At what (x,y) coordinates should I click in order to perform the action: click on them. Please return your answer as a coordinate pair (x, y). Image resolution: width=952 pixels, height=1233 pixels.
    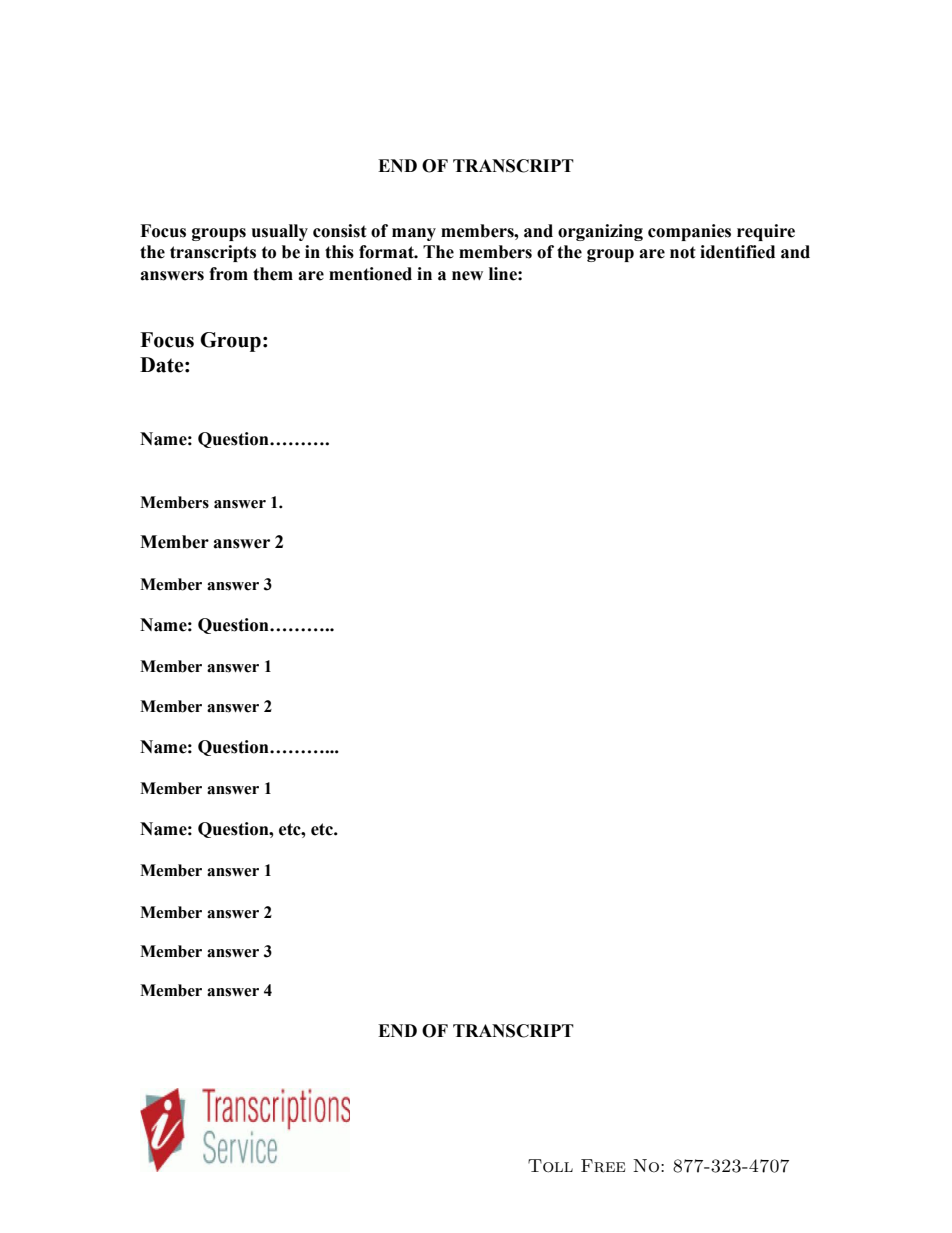
    Looking at the image, I should click on (273, 274).
